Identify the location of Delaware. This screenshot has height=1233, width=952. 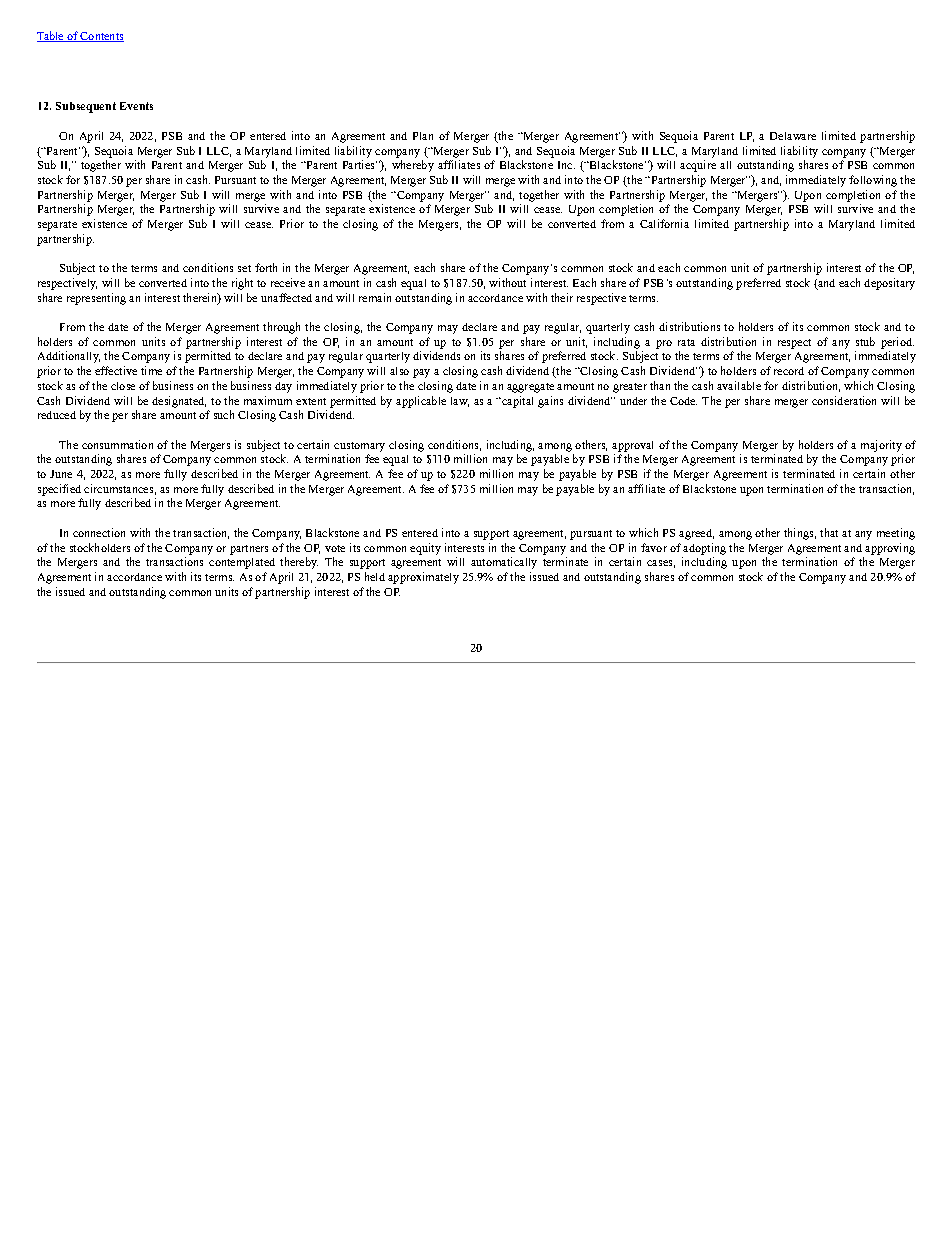
(793, 136).
